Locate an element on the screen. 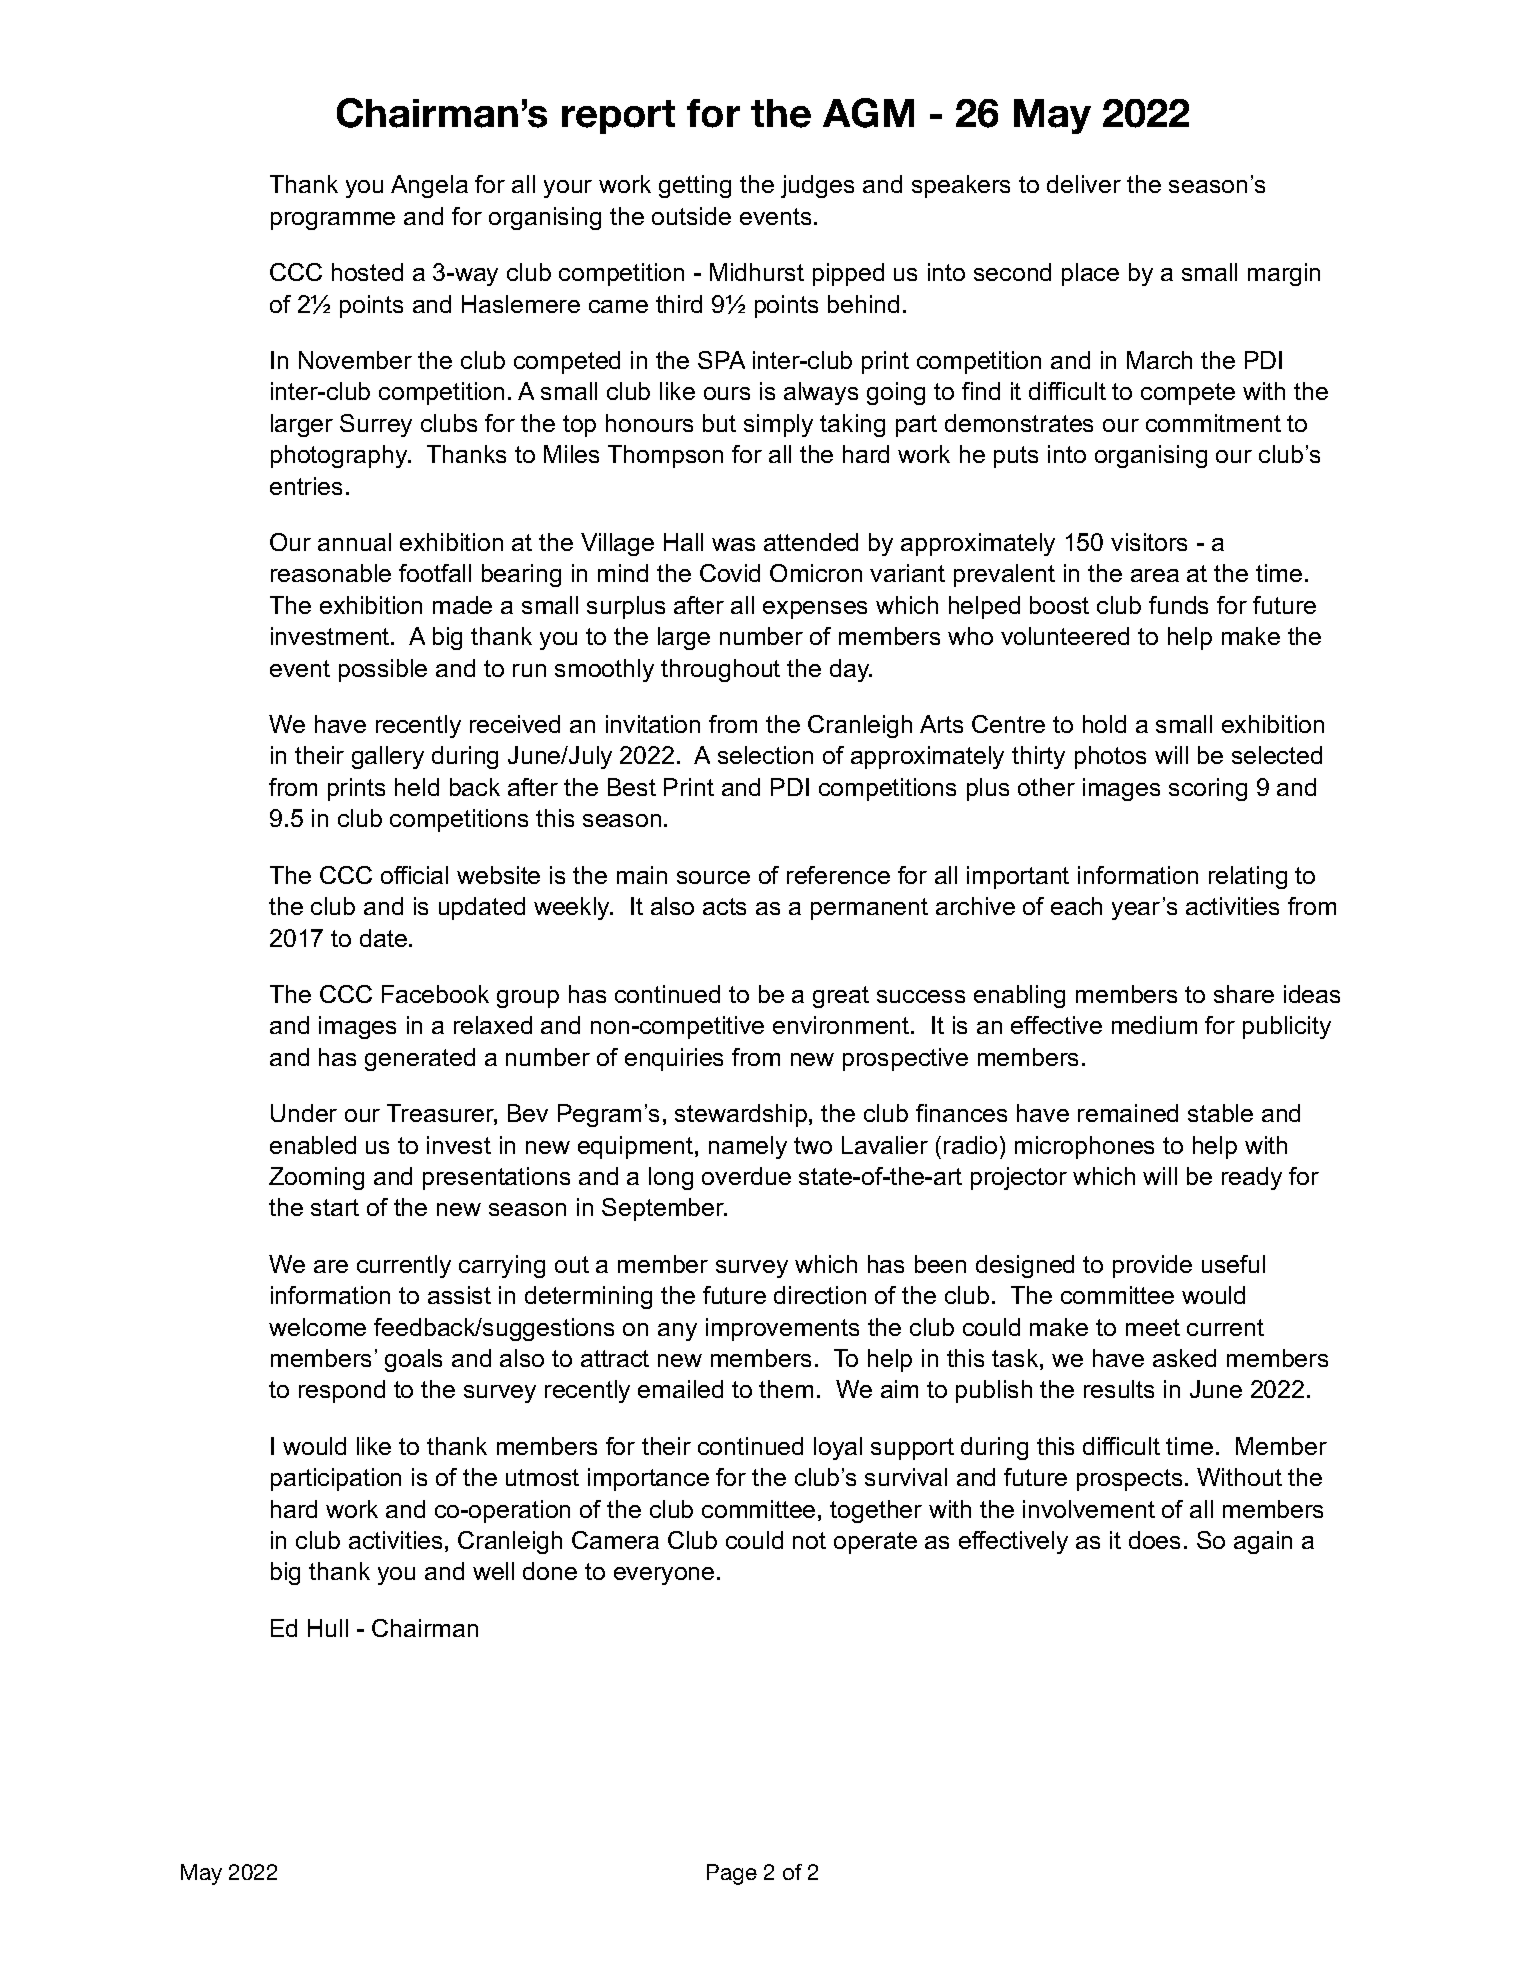 The width and height of the screenshot is (1526, 1975). prospects is located at coordinates (1129, 1480).
